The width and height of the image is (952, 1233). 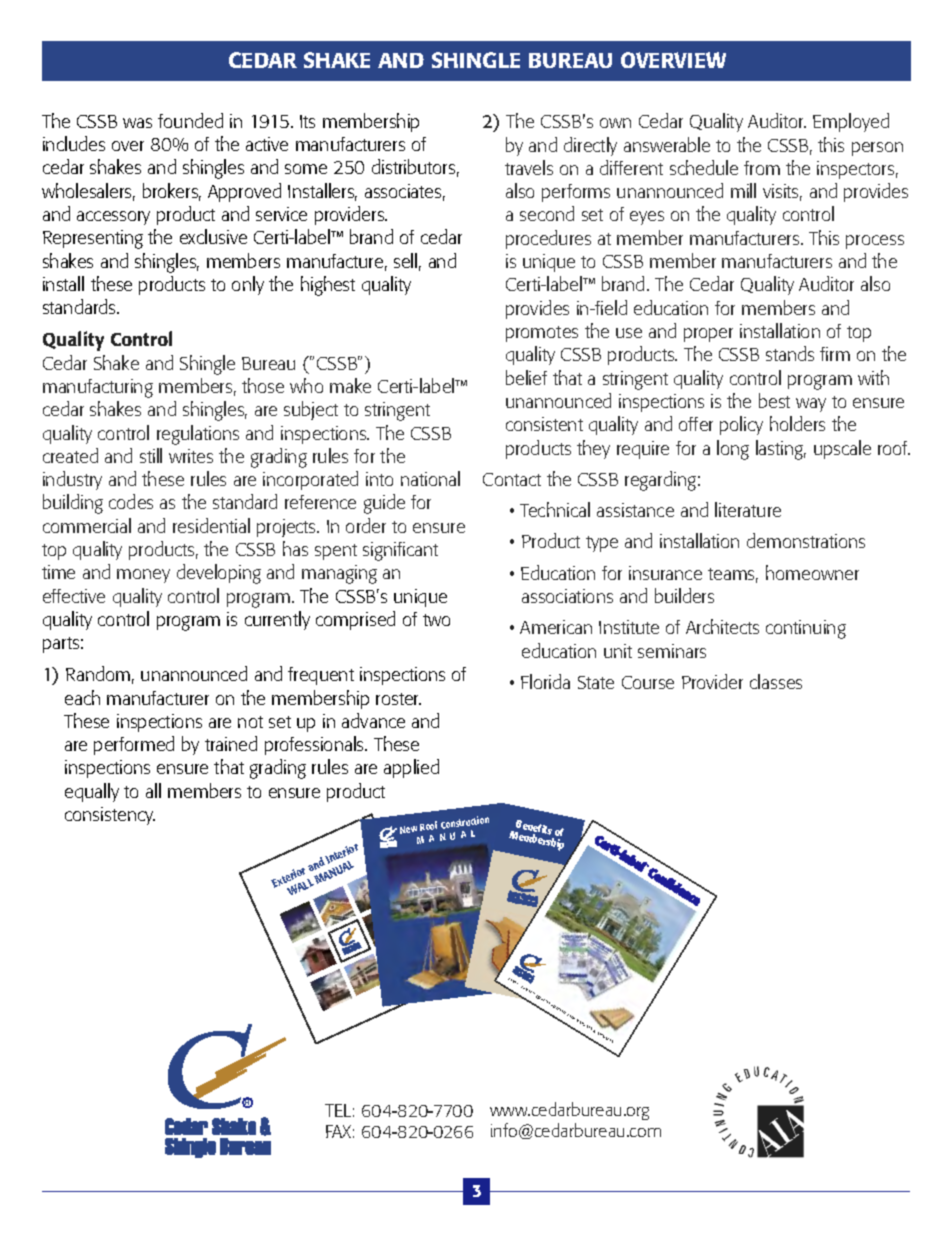 What do you see at coordinates (411, 768) in the image?
I see `applied` at bounding box center [411, 768].
